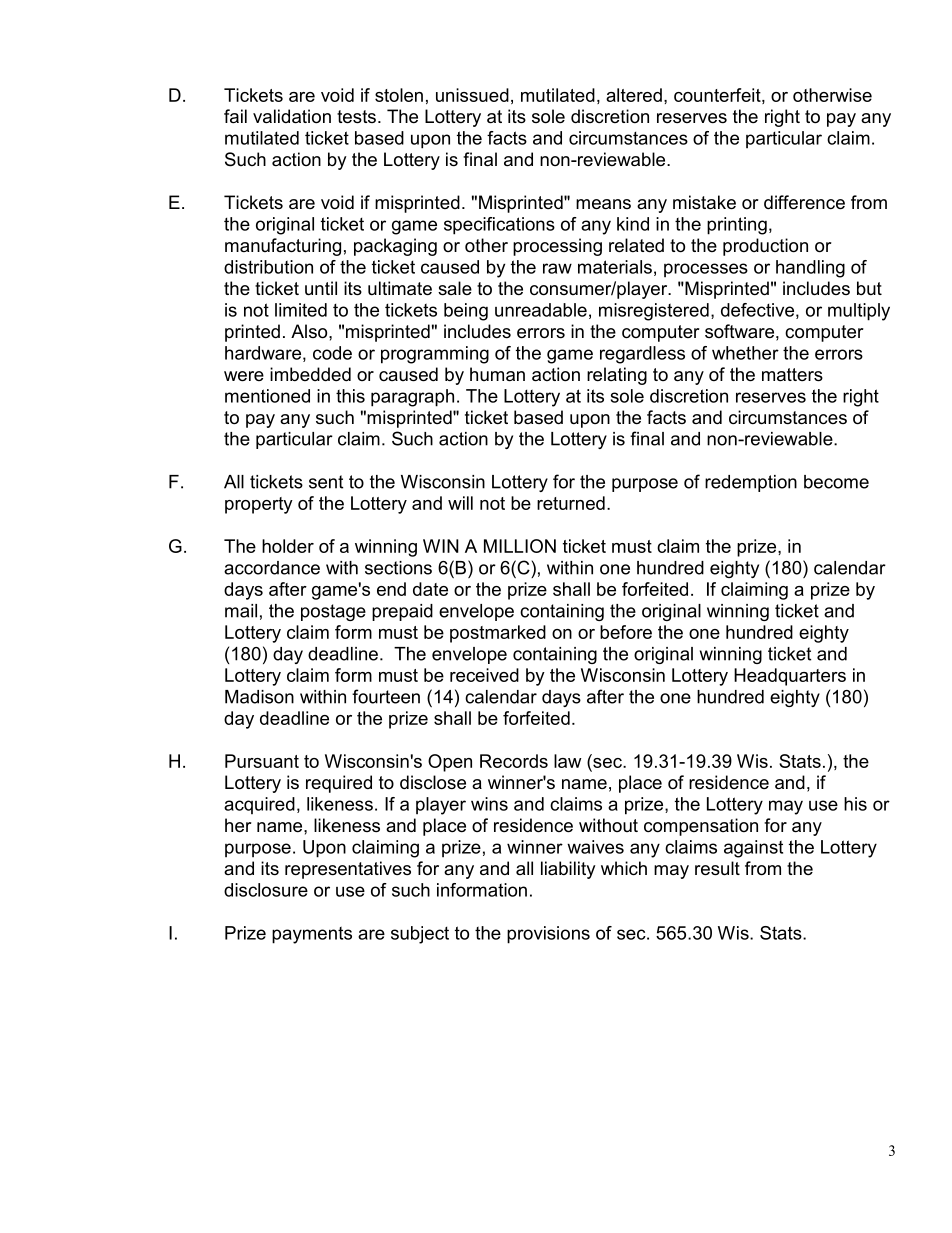 Image resolution: width=952 pixels, height=1233 pixels. I want to click on MILLION, so click(520, 546).
